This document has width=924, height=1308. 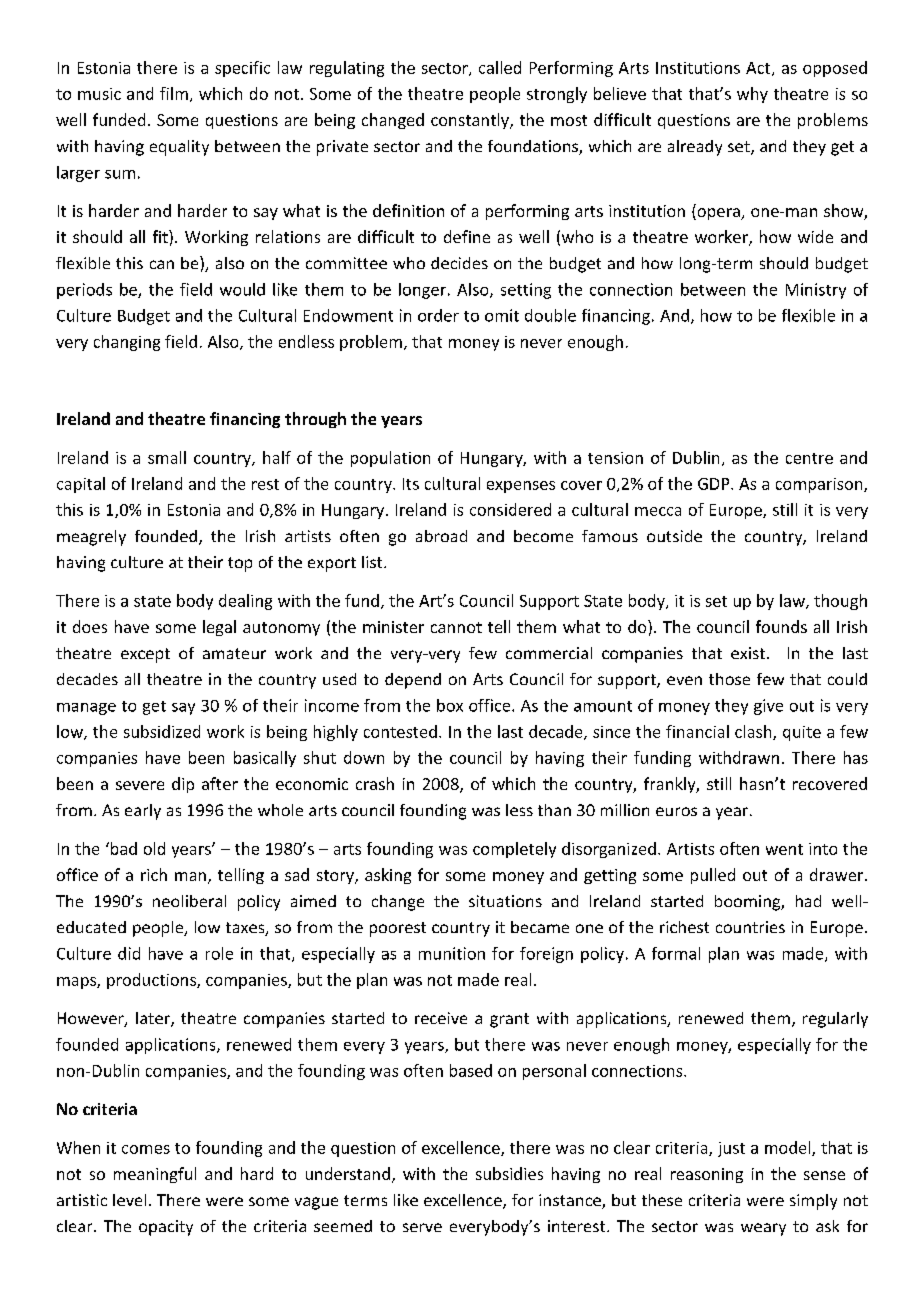 What do you see at coordinates (748, 653) in the document?
I see `exist` at bounding box center [748, 653].
